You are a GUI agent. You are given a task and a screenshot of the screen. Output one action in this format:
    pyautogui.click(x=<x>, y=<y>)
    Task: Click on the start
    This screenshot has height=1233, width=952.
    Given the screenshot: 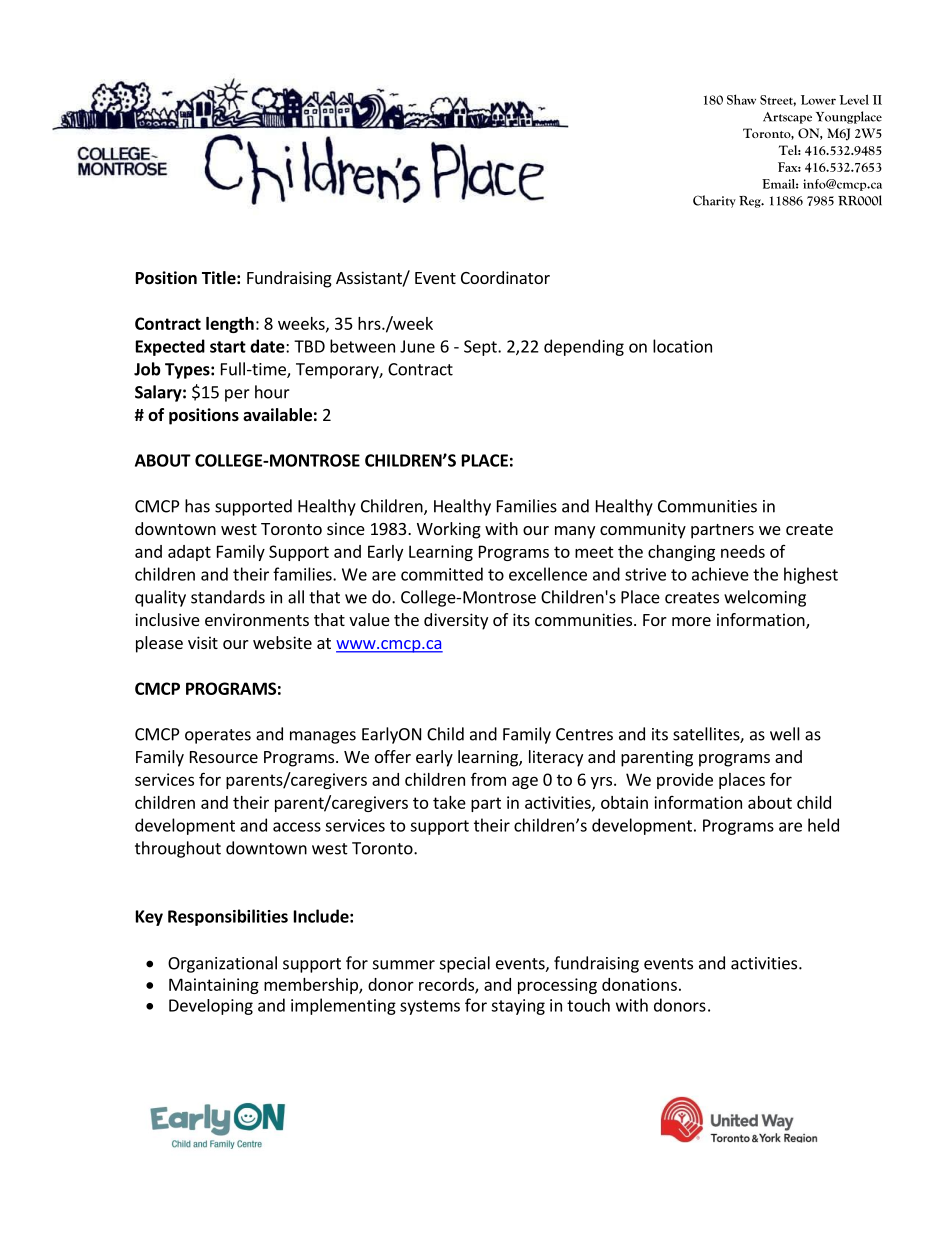 What is the action you would take?
    pyautogui.click(x=228, y=347)
